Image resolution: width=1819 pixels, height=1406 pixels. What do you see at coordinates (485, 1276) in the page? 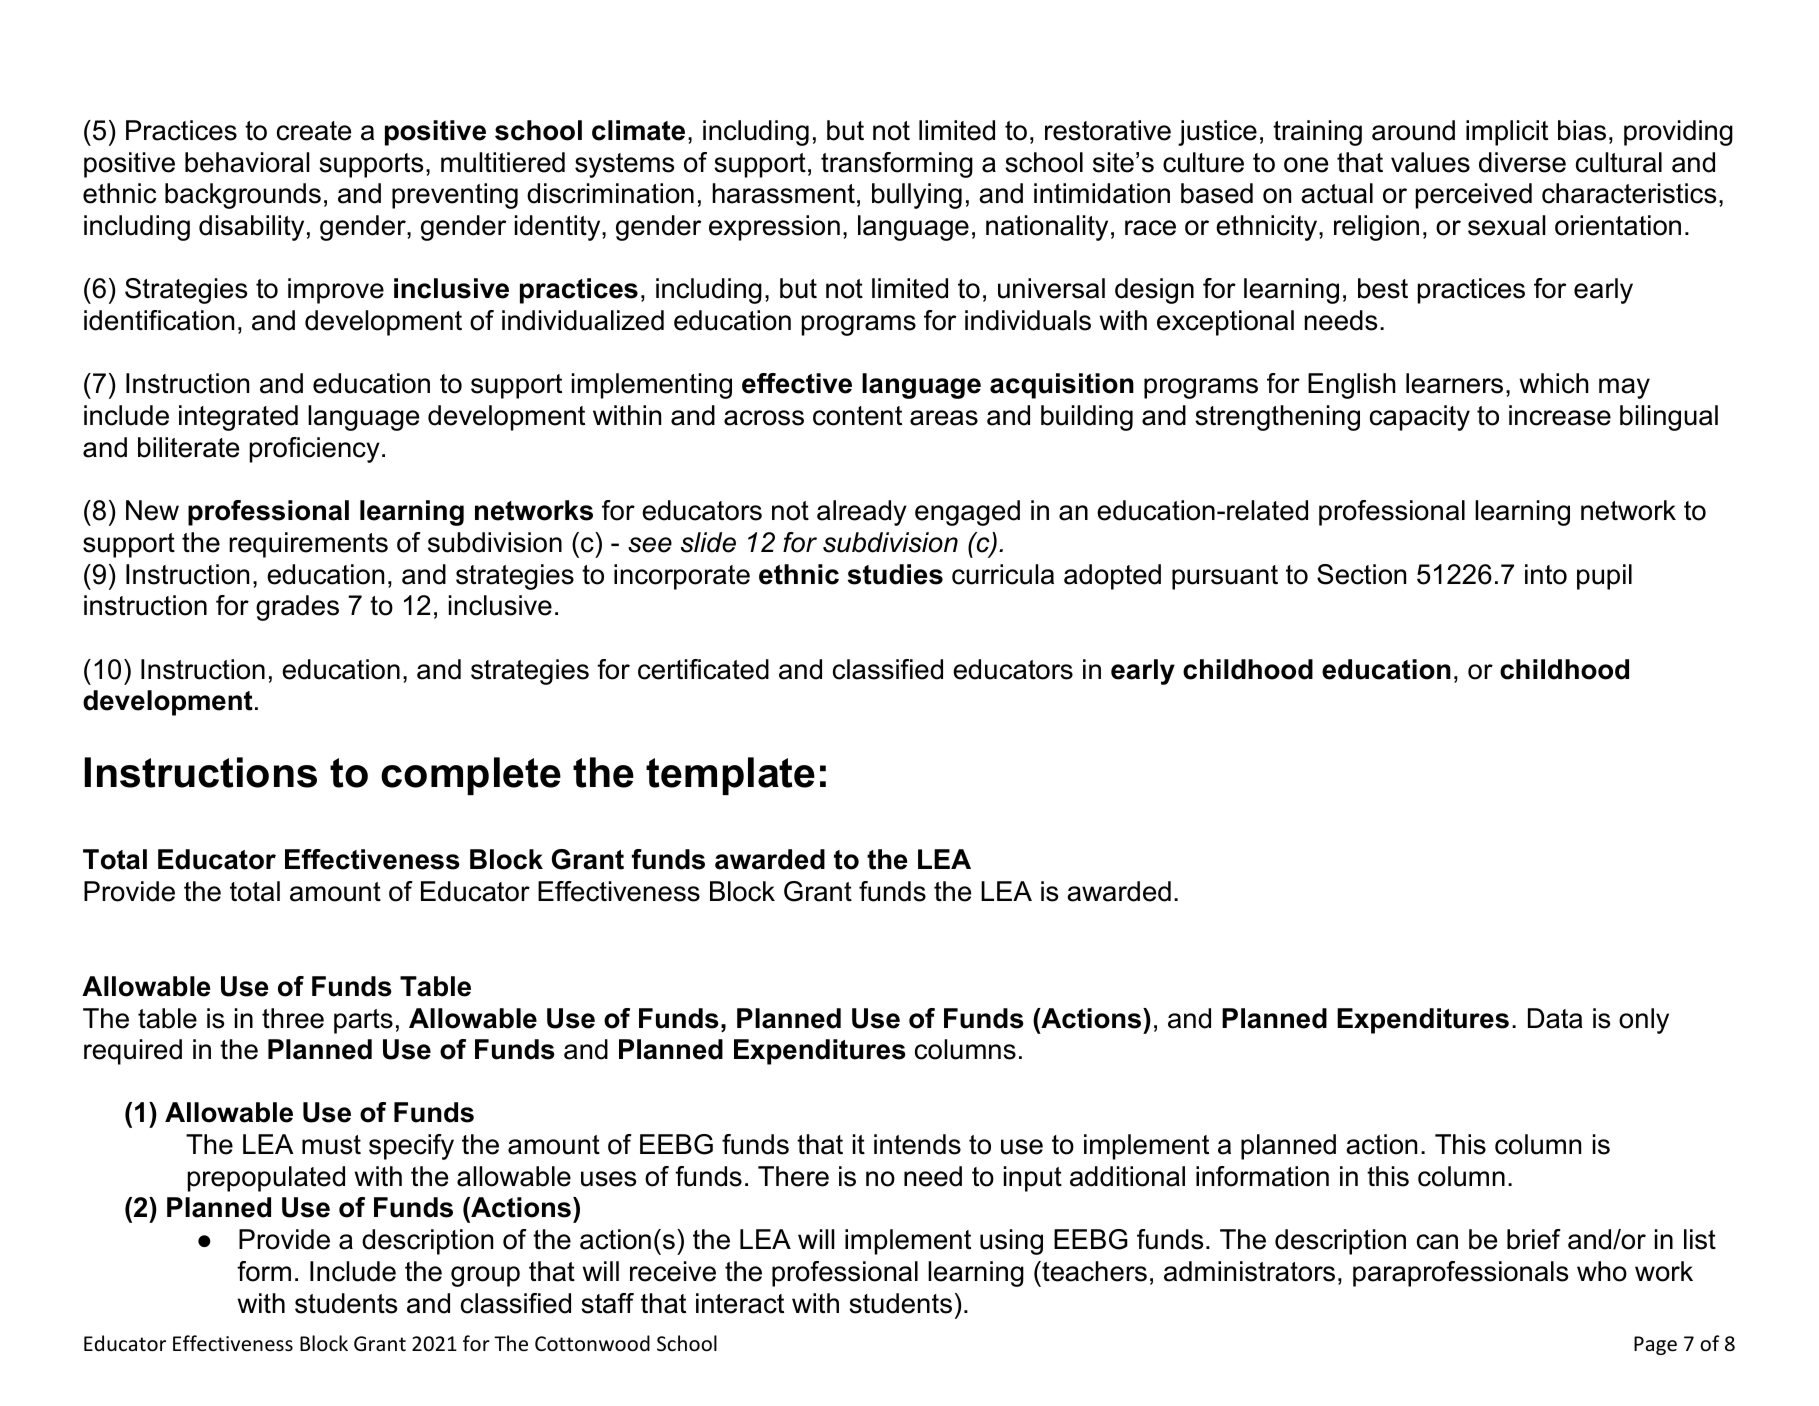
I see `group` at bounding box center [485, 1276].
